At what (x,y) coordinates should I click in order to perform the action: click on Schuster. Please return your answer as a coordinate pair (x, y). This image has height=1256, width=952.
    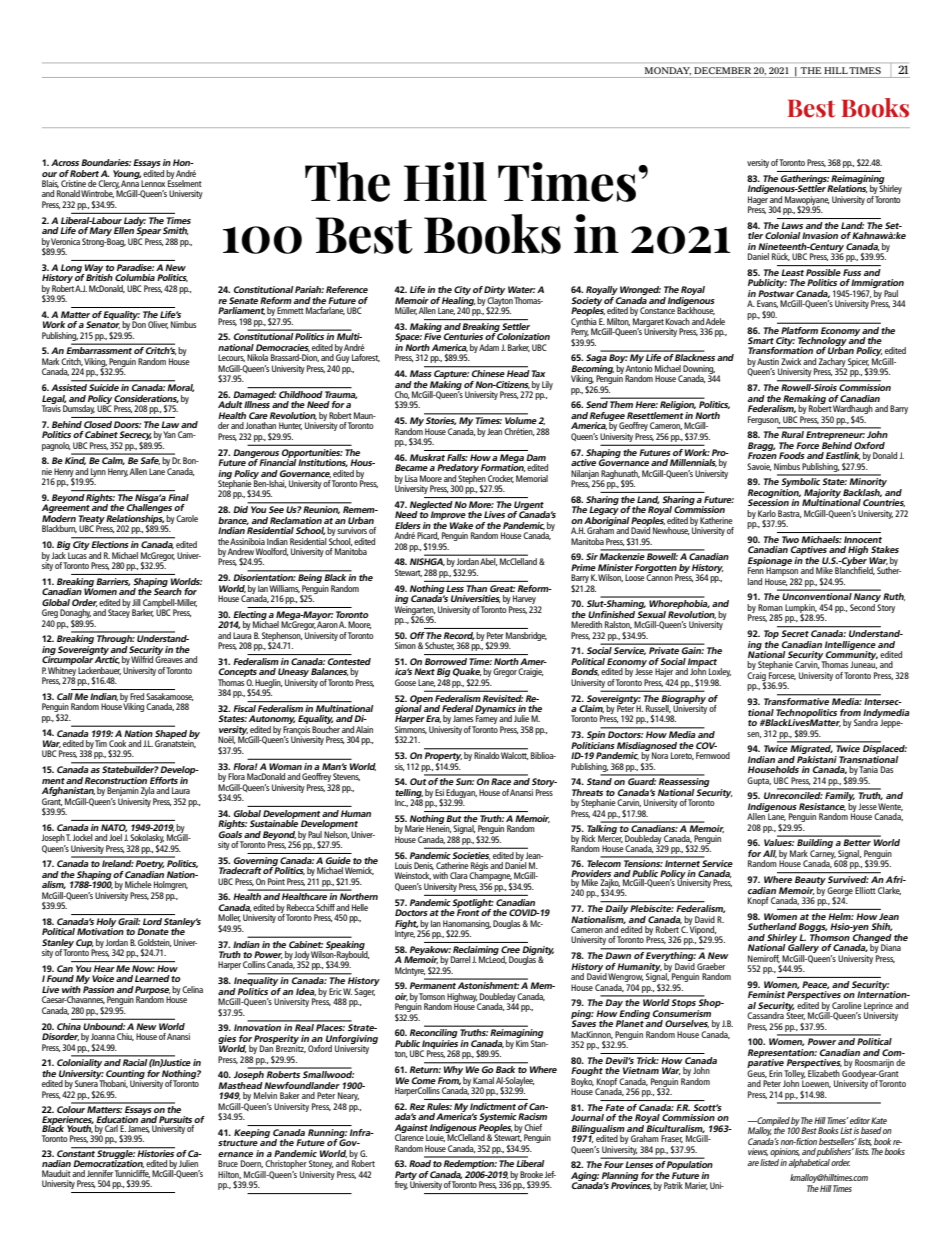
    Looking at the image, I should click on (440, 646).
